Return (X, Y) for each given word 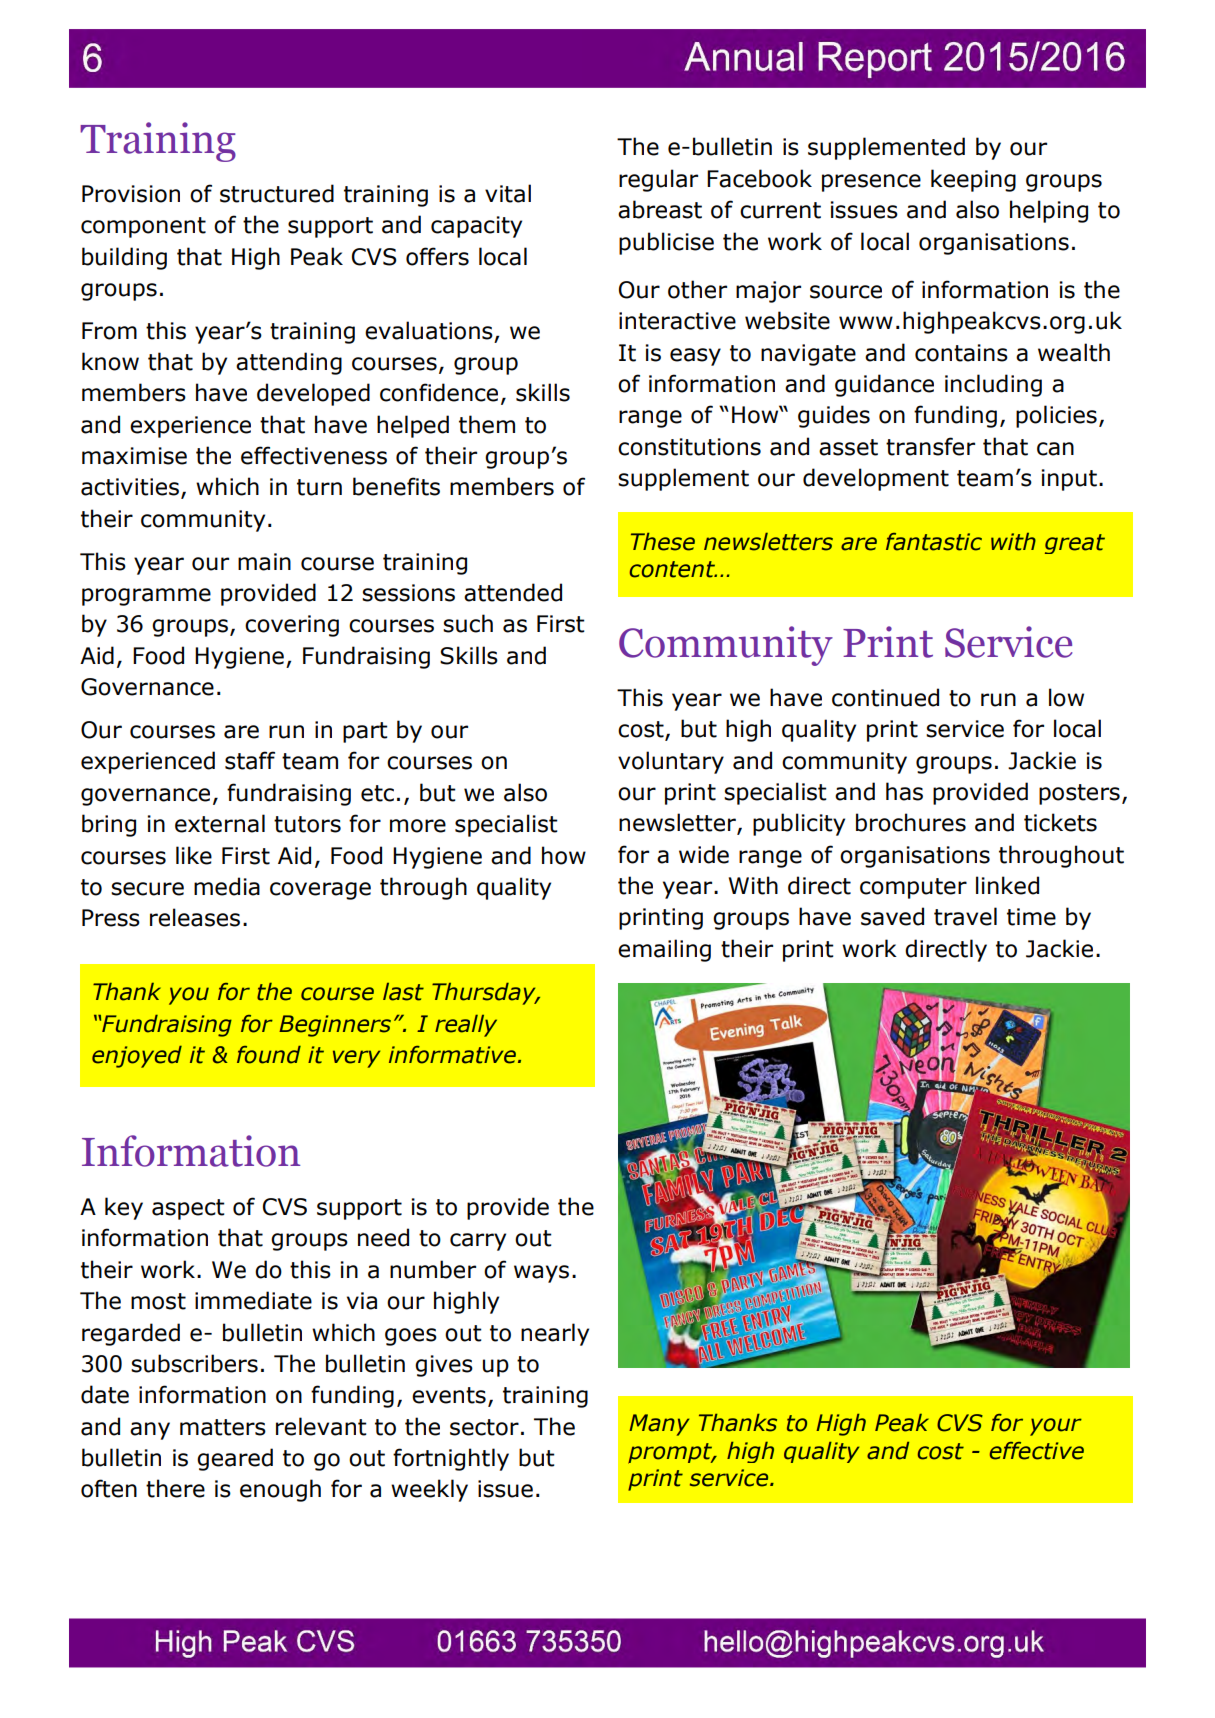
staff (250, 760)
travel (965, 916)
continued (885, 697)
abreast (660, 209)
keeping (973, 180)
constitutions (689, 447)
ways (541, 1274)
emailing (664, 950)
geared (235, 1459)
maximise (134, 456)
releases (195, 917)
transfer (930, 446)
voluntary (671, 762)
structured (277, 193)
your (1056, 1427)
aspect (188, 1209)
